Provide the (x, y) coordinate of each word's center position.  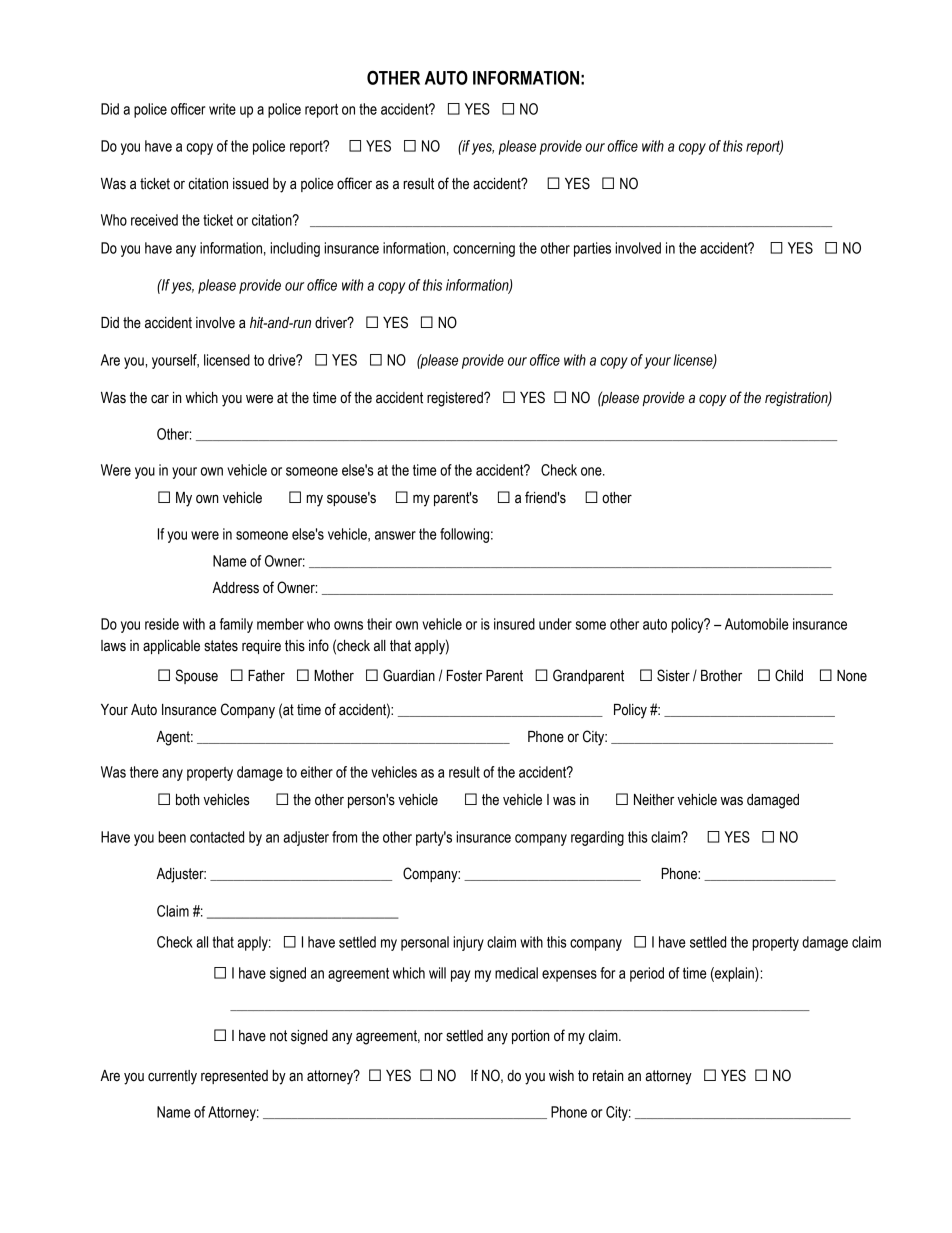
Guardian (409, 675)
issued (250, 184)
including (295, 249)
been (172, 837)
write (222, 109)
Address (235, 588)
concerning (484, 249)
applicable (171, 647)
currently (172, 1077)
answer (395, 535)
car (160, 399)
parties (592, 249)
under (555, 624)
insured (514, 624)
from (344, 837)
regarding (597, 838)
